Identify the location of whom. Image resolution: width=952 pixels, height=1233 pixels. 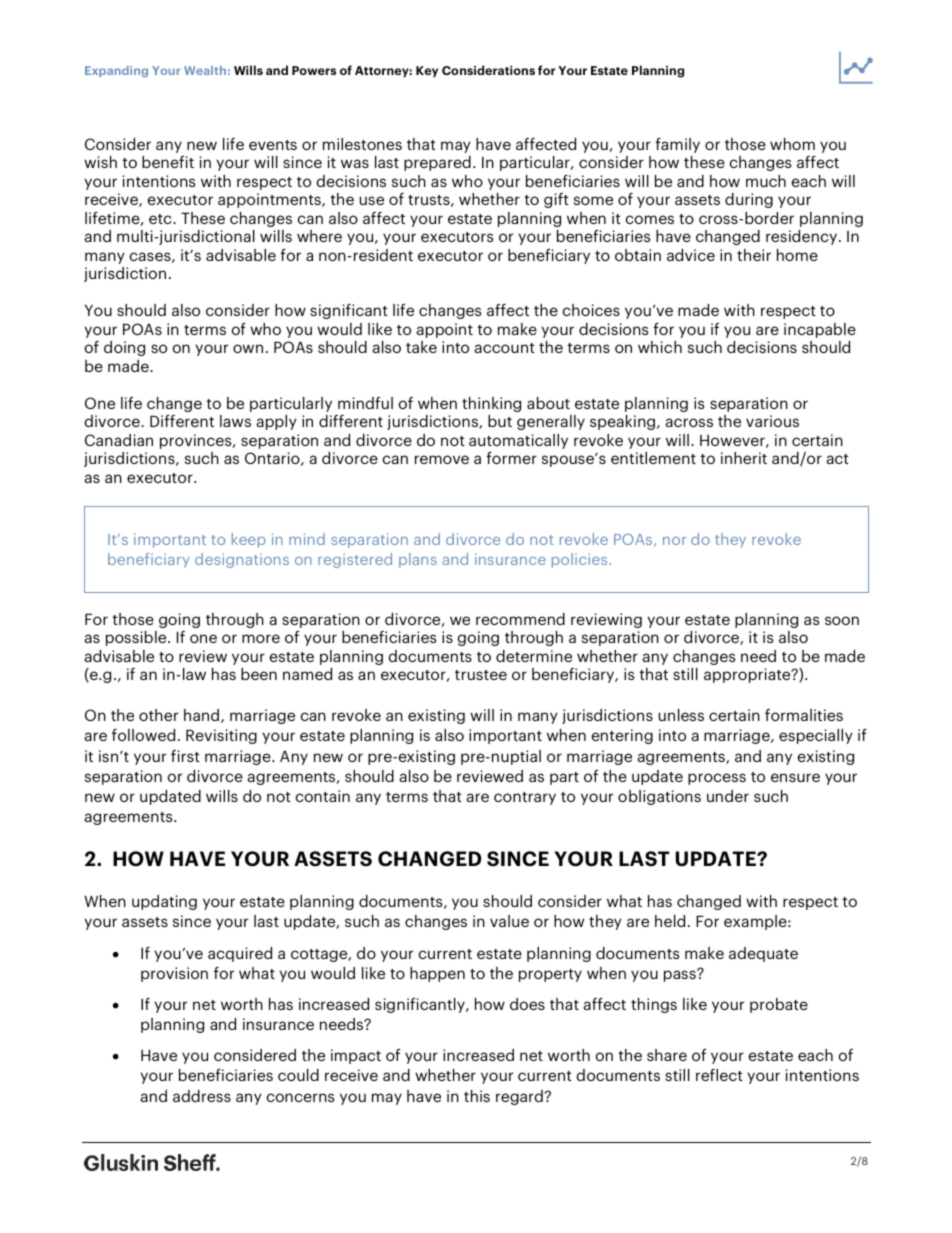
(792, 144).
